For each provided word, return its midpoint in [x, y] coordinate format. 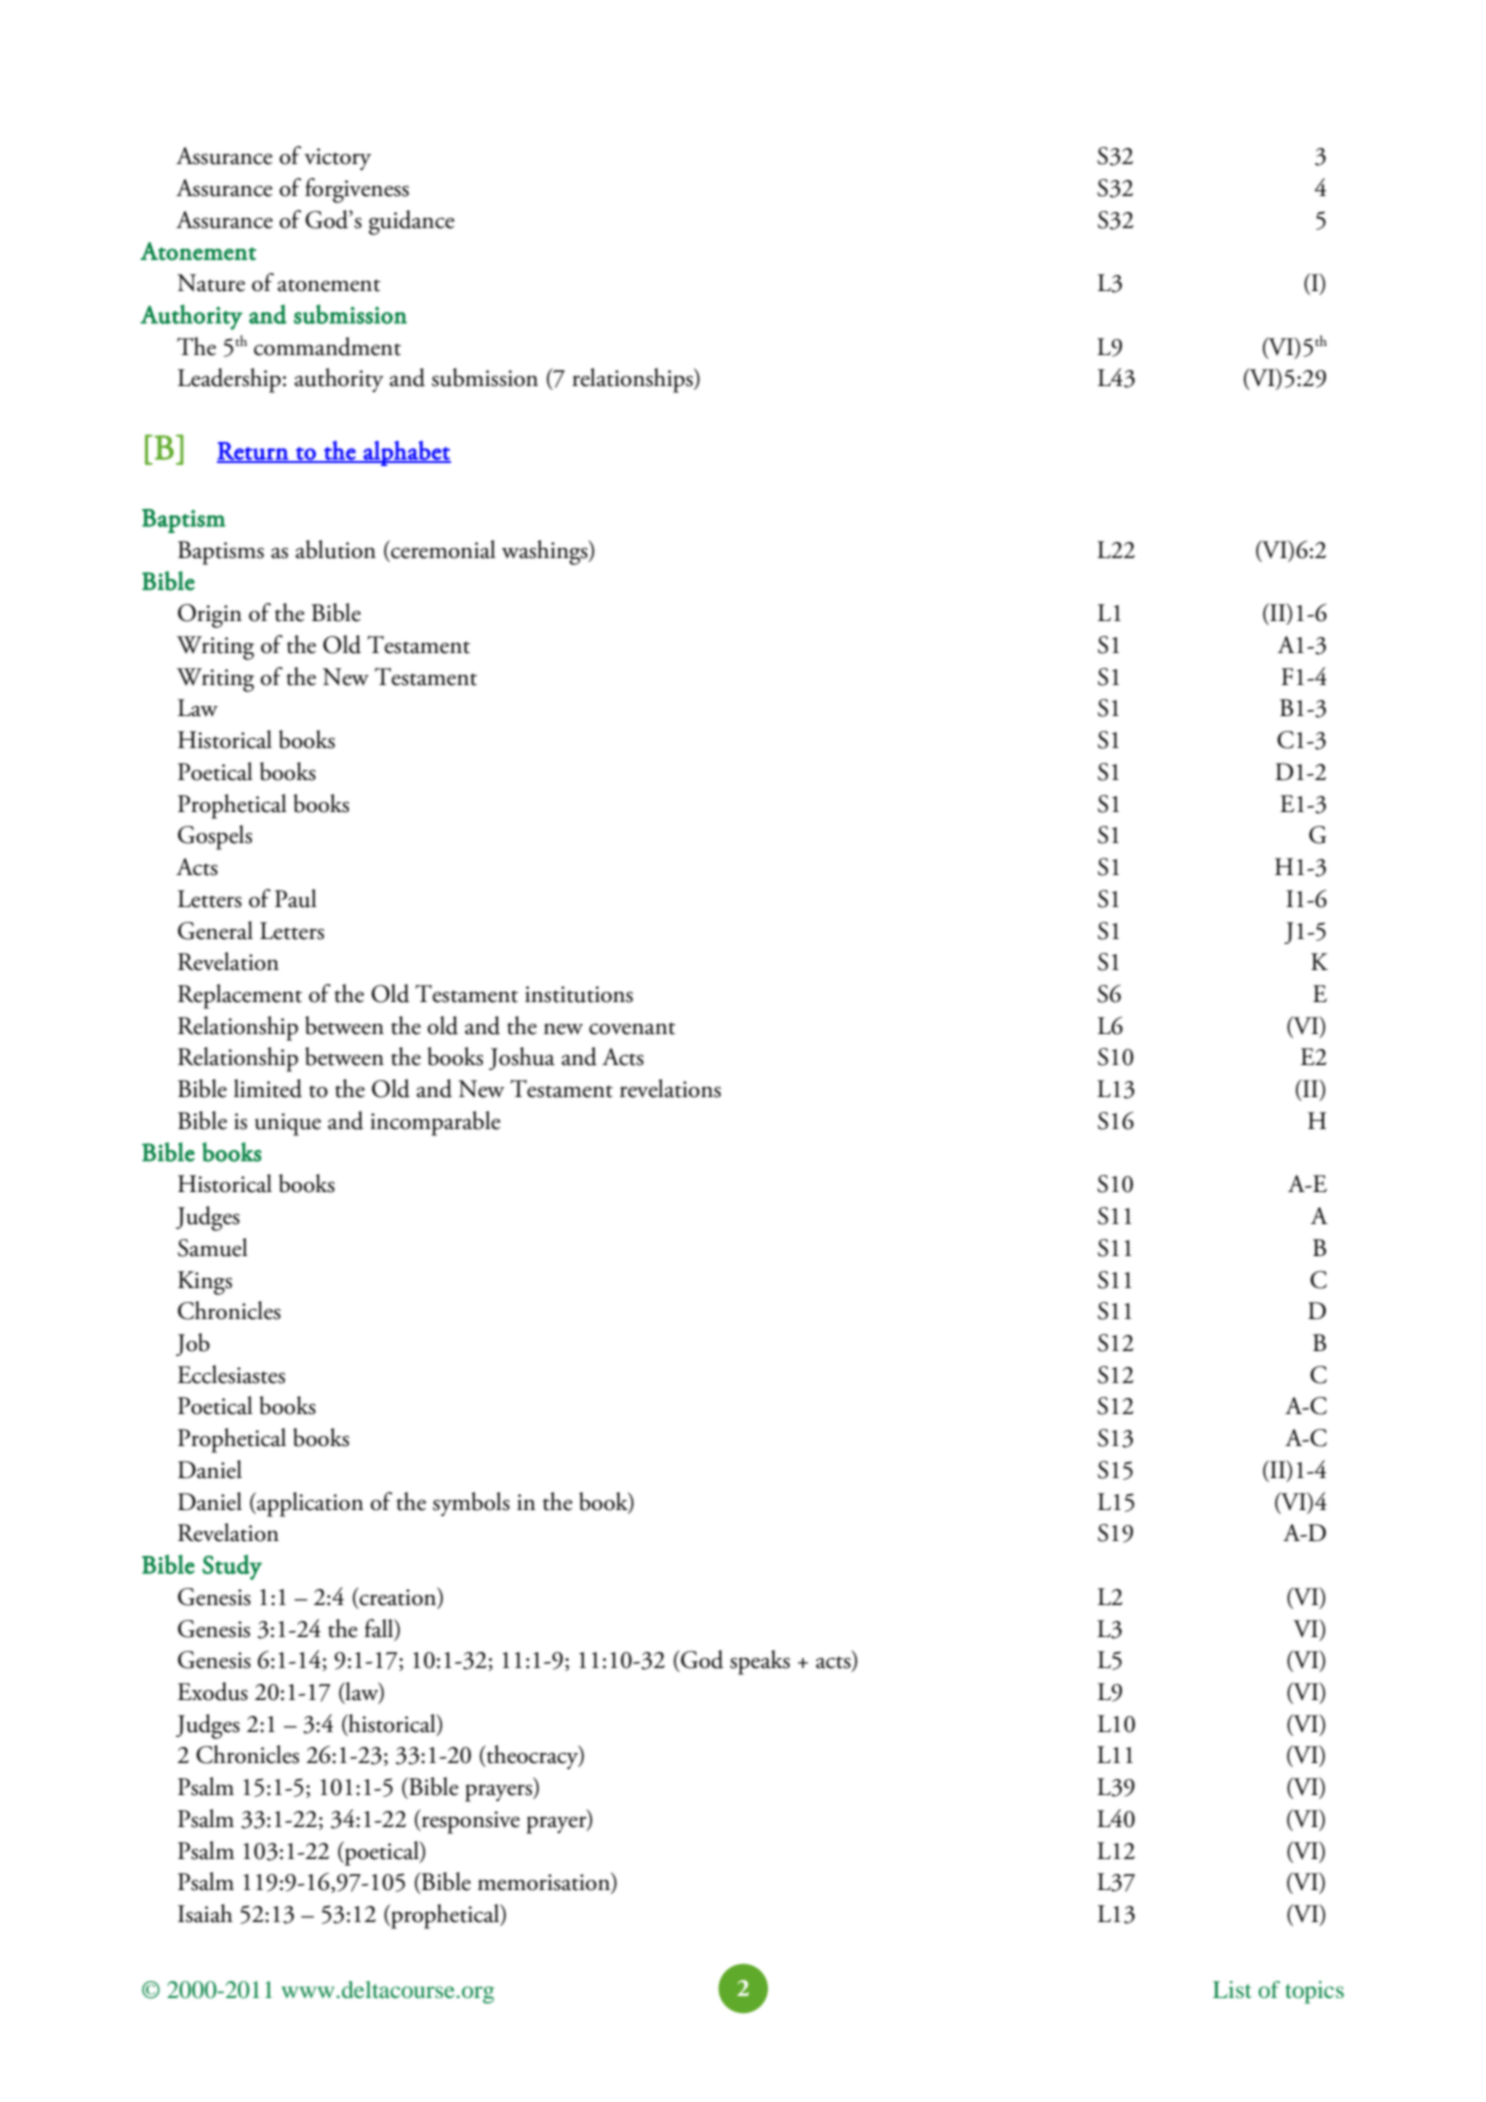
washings [546, 552]
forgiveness [357, 190]
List [1232, 1989]
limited [268, 1088]
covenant [632, 1028]
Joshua [522, 1058]
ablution [336, 549]
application [309, 1504]
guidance [412, 222]
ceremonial [442, 549]
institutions [579, 994]
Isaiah [205, 1913]
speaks [760, 1662]
